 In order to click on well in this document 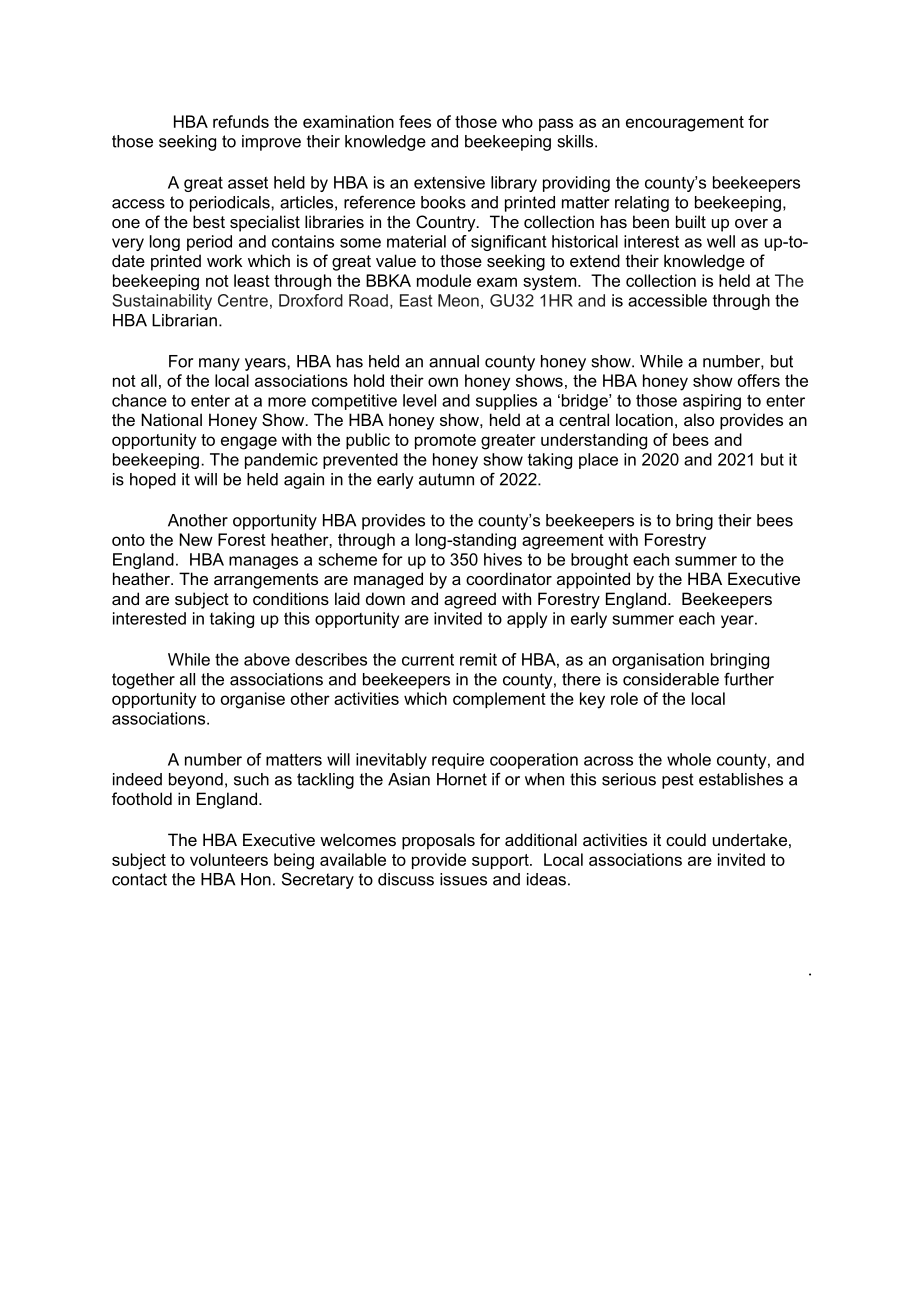, I will do `click(721, 241)`.
